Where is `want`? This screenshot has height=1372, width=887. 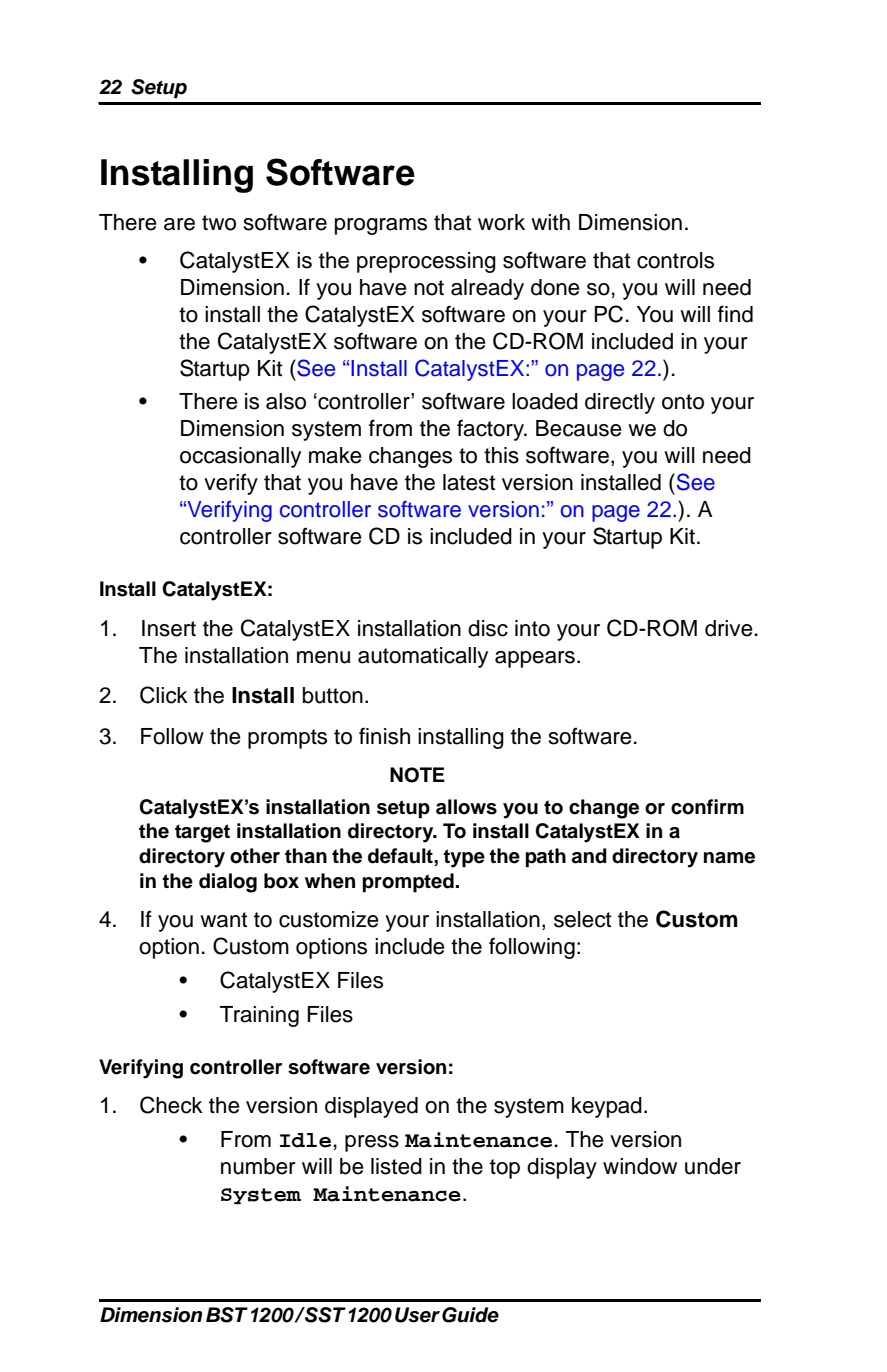 want is located at coordinates (223, 920).
